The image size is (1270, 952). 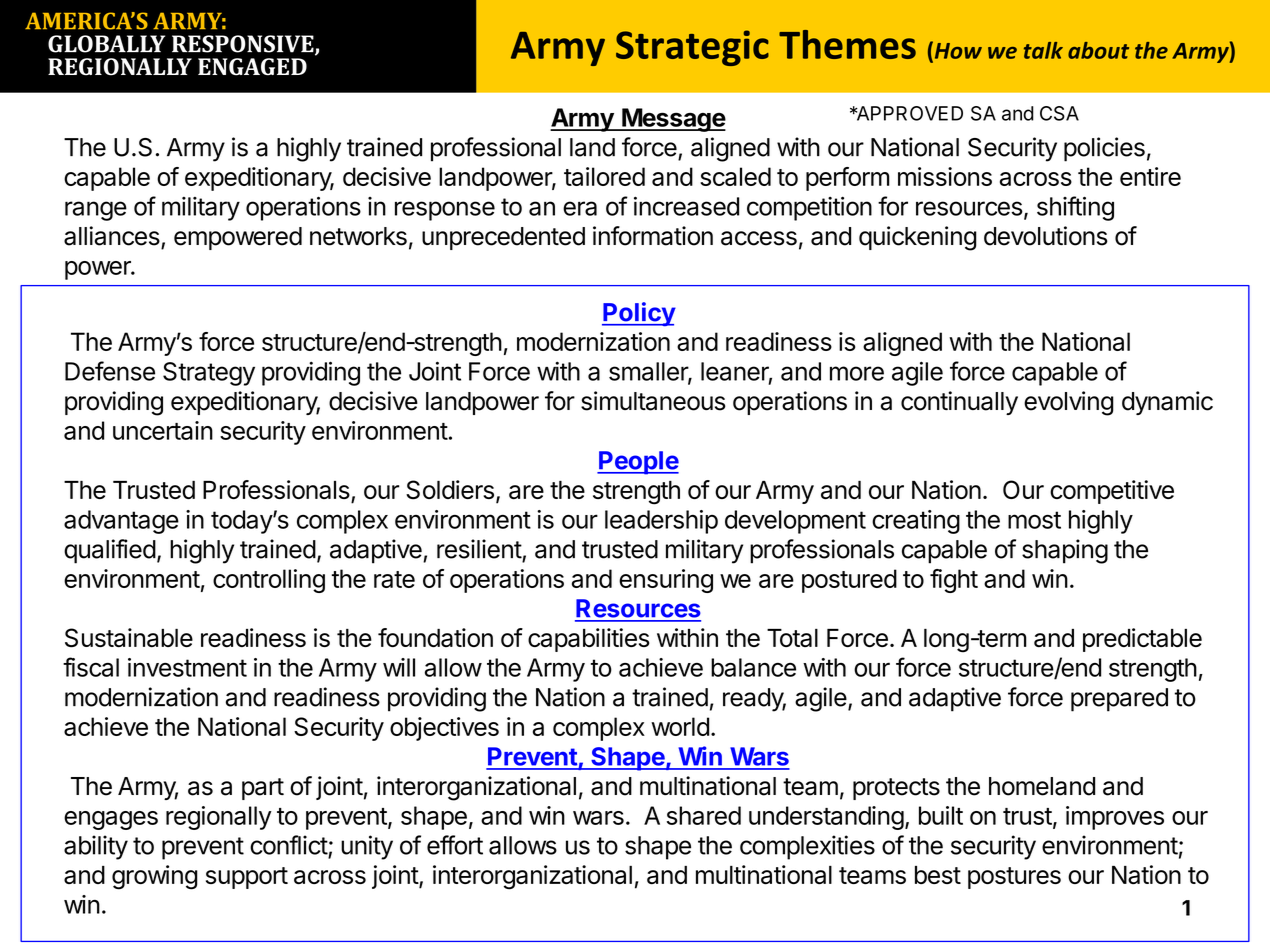 I want to click on Message, so click(x=673, y=120).
